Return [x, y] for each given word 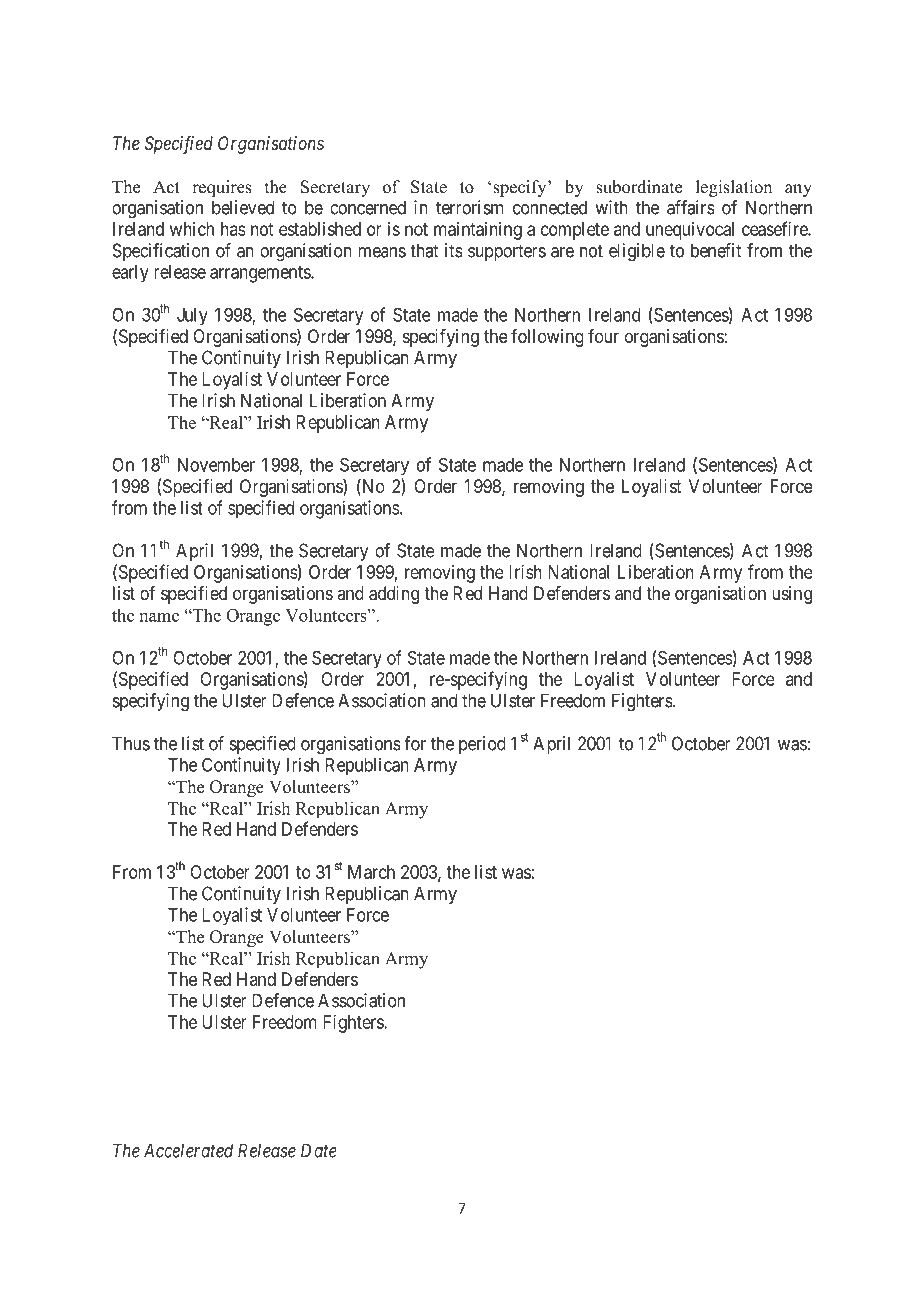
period [482, 745]
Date [318, 1150]
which [192, 229]
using [792, 595]
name [159, 617]
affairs [691, 207]
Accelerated [188, 1150]
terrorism [470, 207]
